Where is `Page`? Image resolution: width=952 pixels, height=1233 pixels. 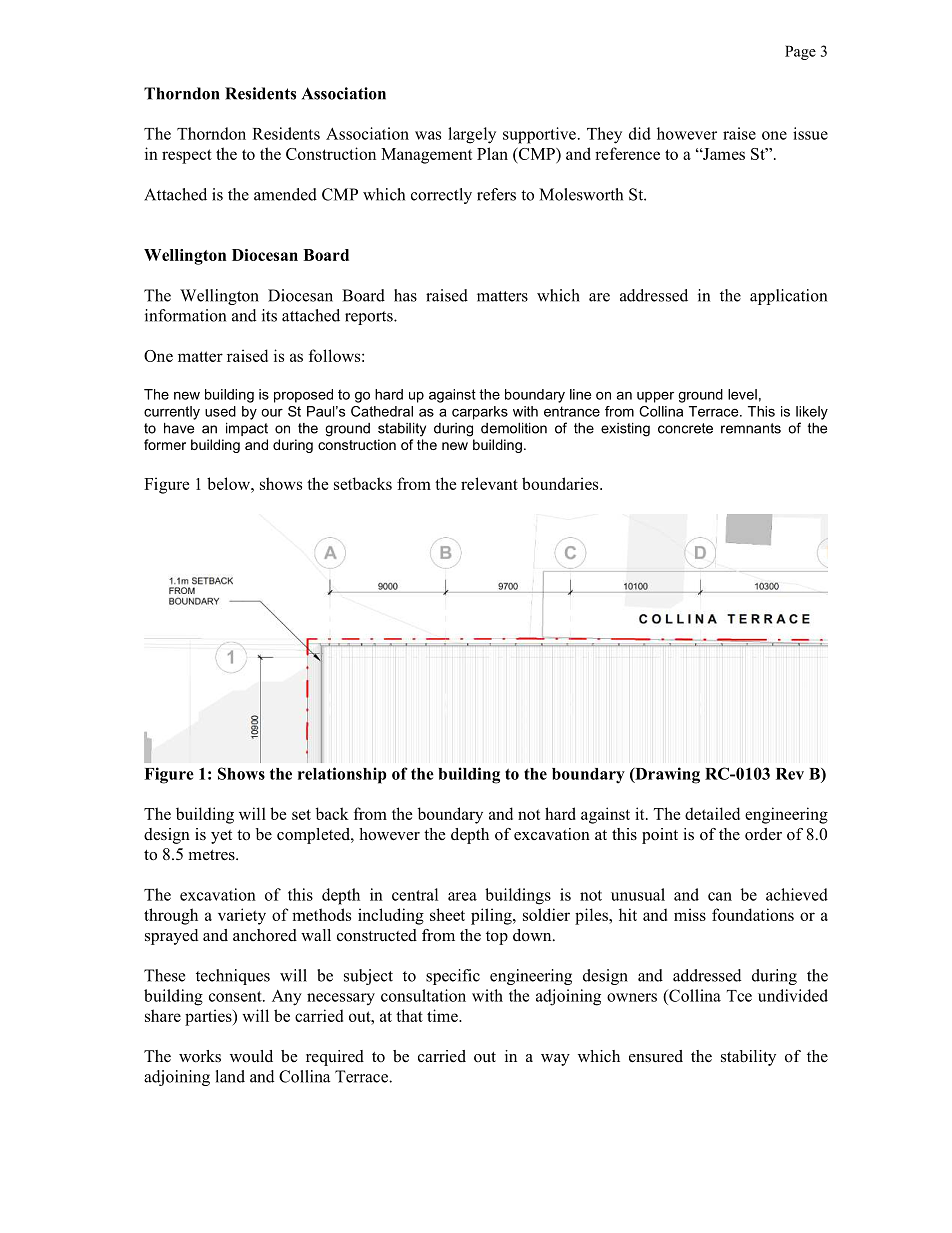
Page is located at coordinates (800, 52).
